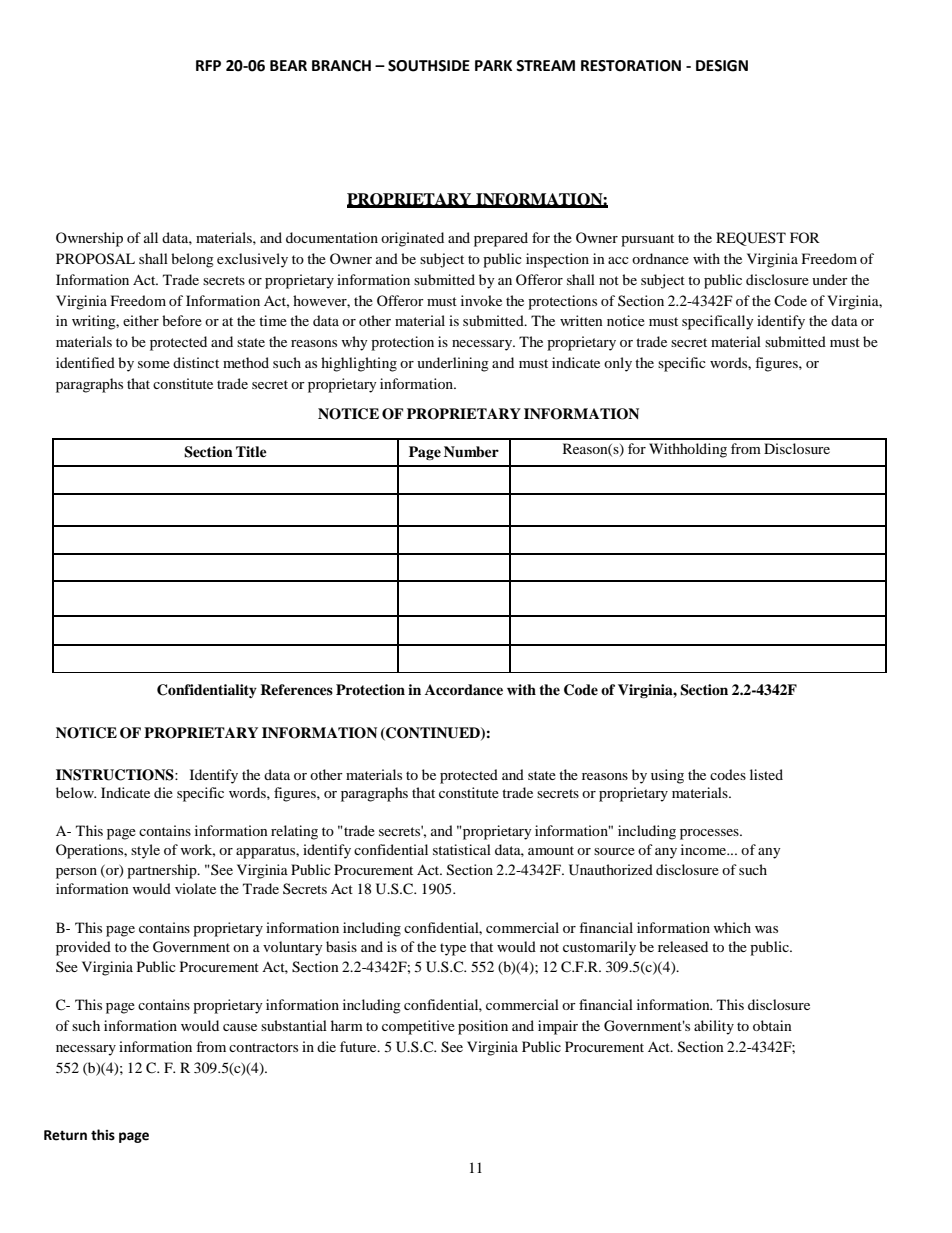 The image size is (952, 1233). Describe the element at coordinates (154, 364) in the screenshot. I see `some` at that location.
